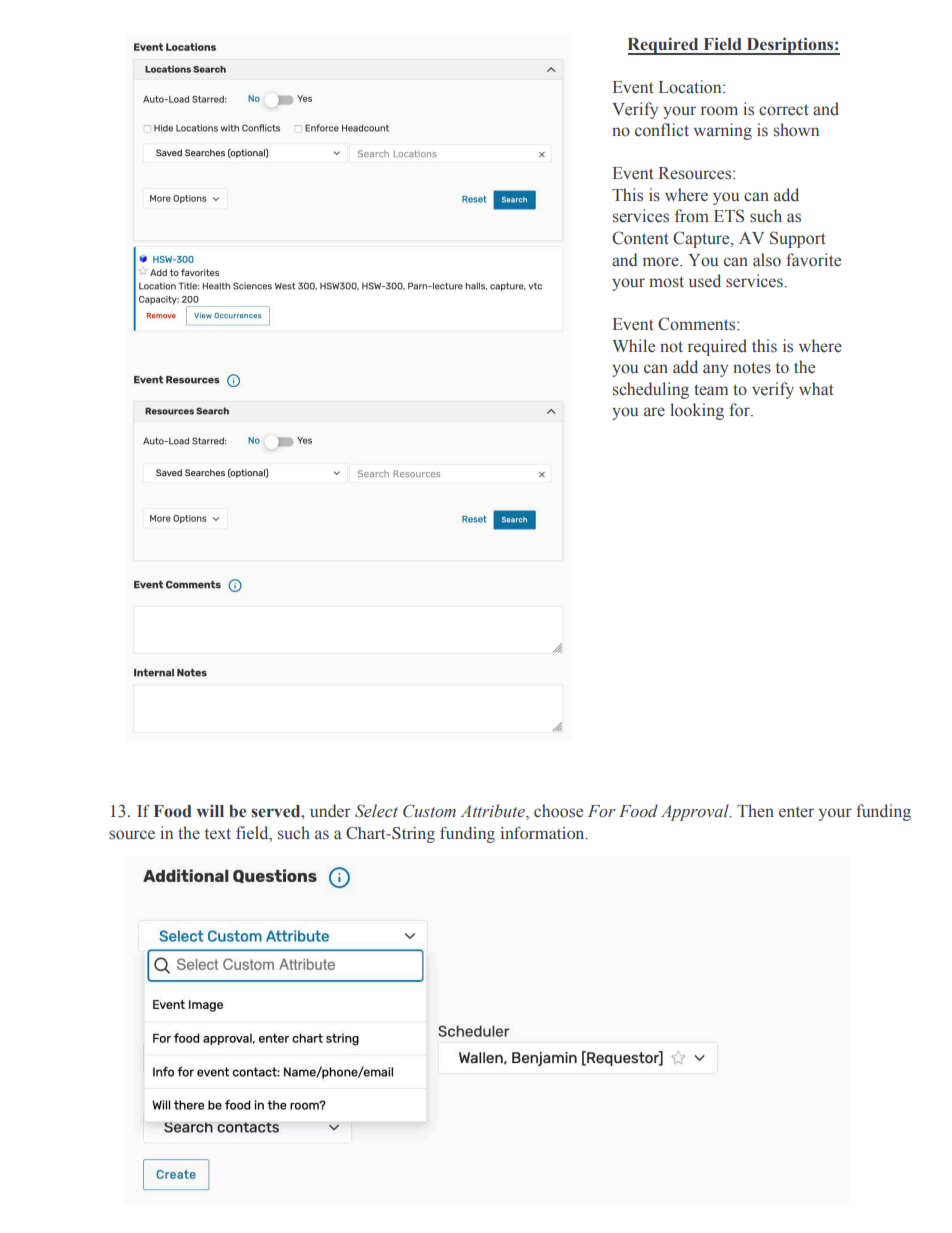 The height and width of the screenshot is (1233, 952). What do you see at coordinates (558, 811) in the screenshot?
I see `choose` at bounding box center [558, 811].
